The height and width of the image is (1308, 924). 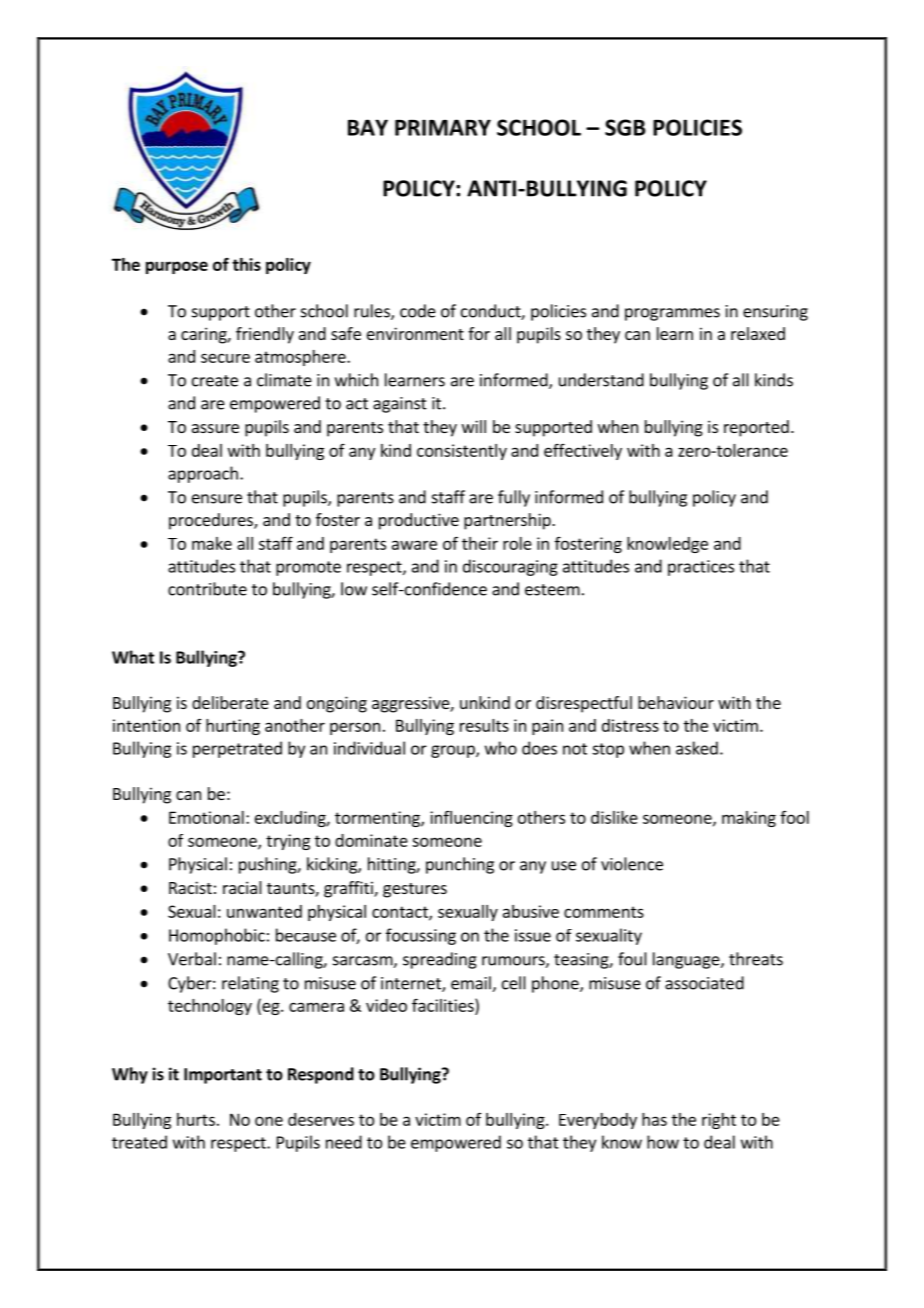 What do you see at coordinates (215, 381) in the image?
I see `create` at bounding box center [215, 381].
